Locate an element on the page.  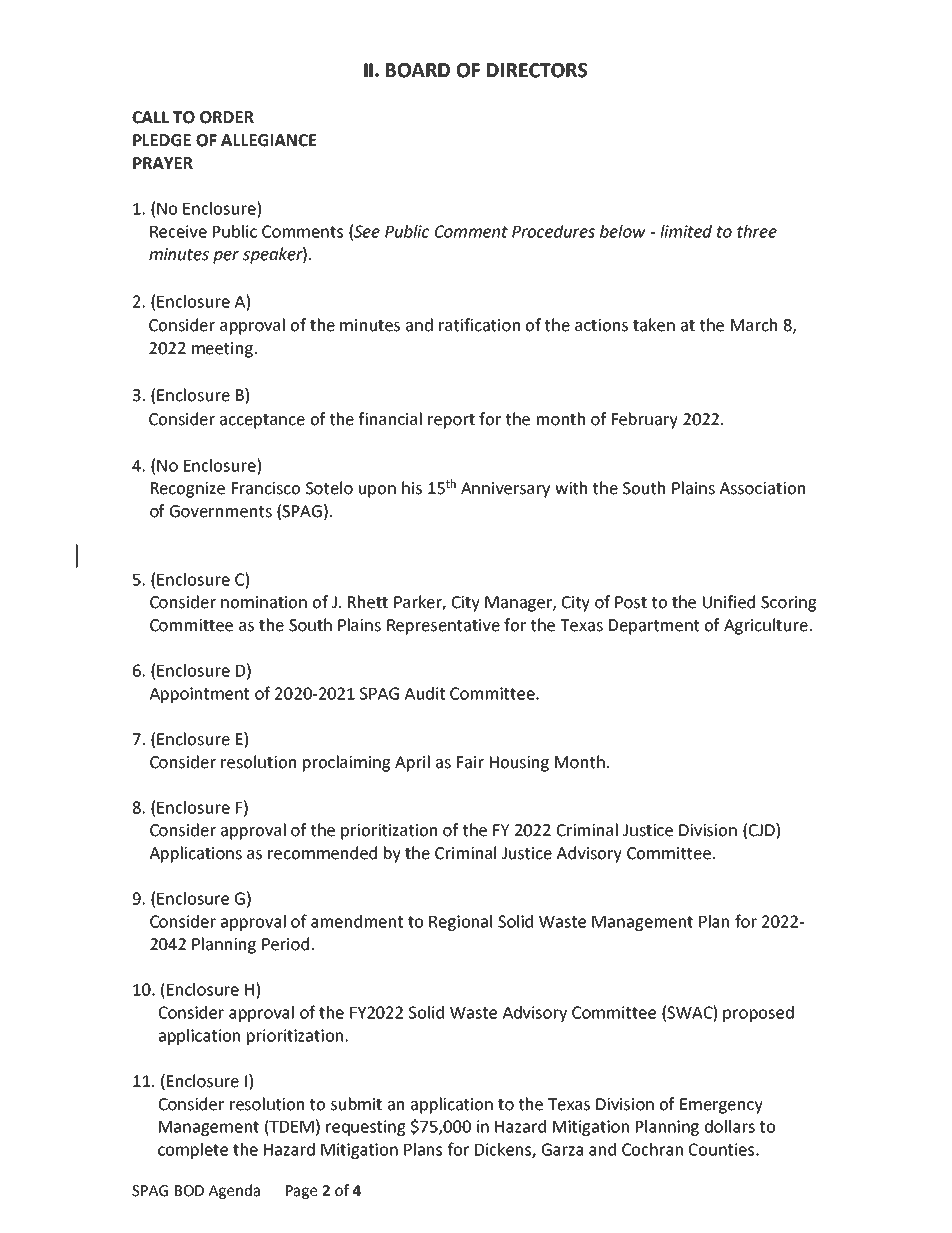
Representative is located at coordinates (443, 627).
